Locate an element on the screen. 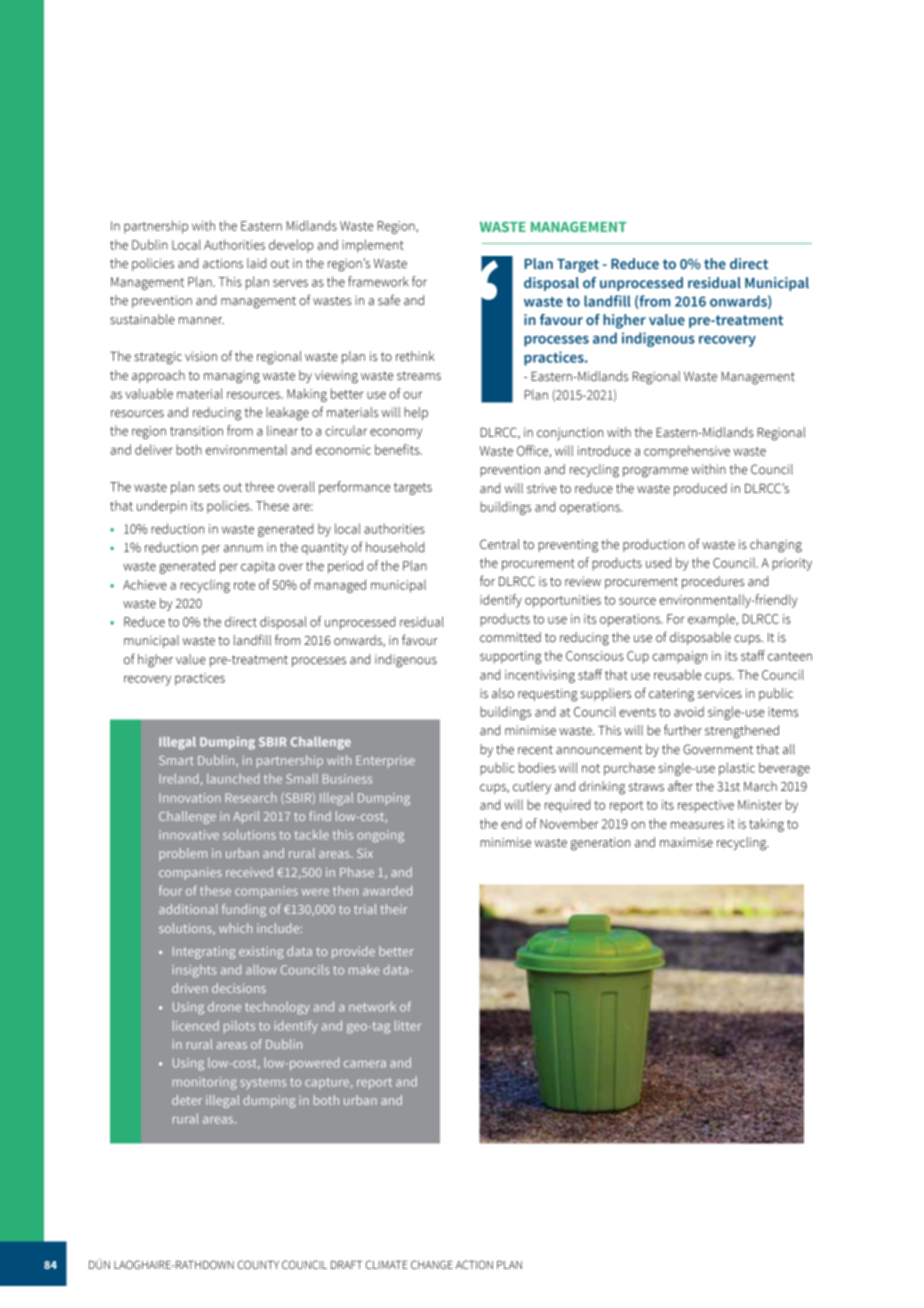 The width and height of the screenshot is (924, 1308). comprehensive is located at coordinates (687, 452).
